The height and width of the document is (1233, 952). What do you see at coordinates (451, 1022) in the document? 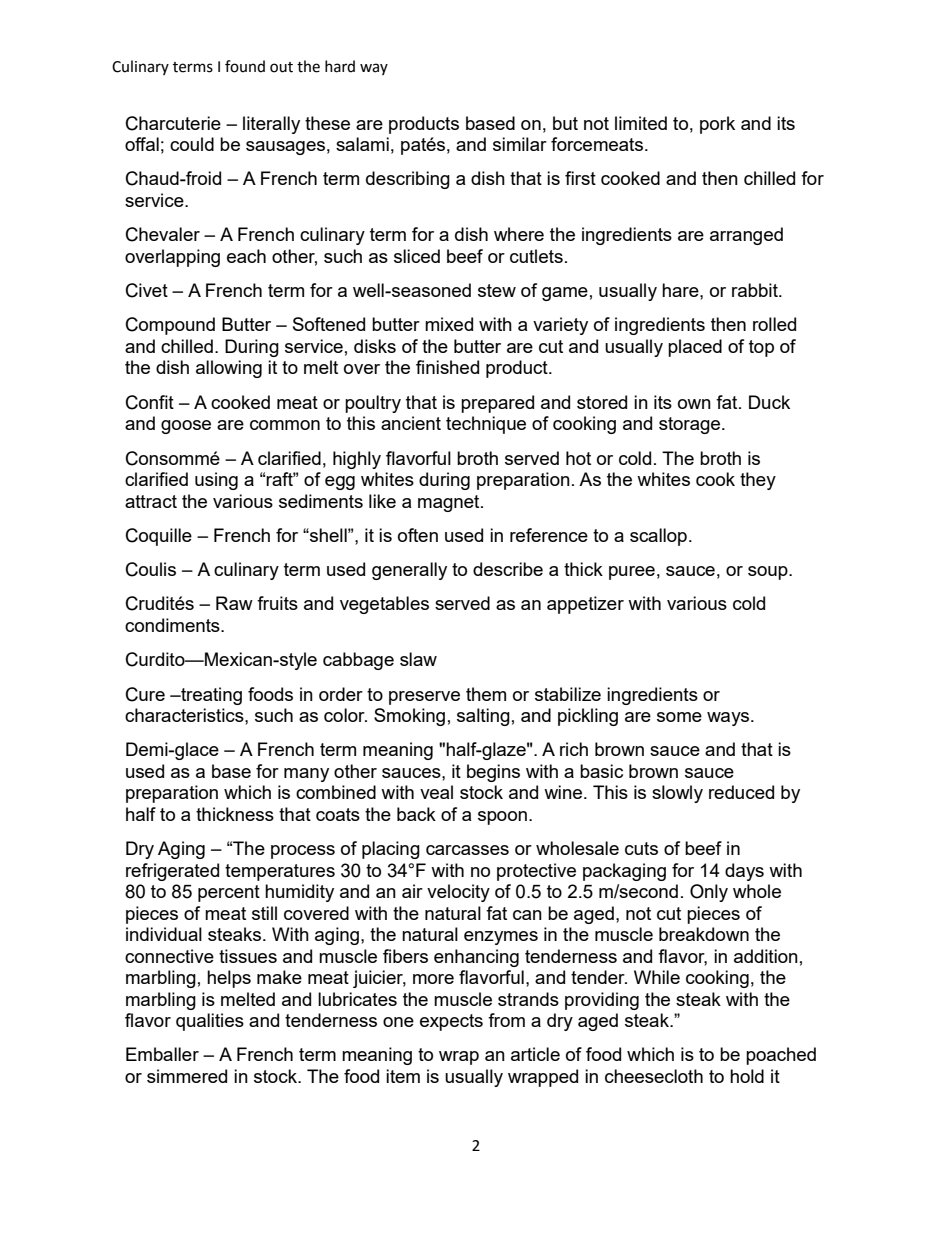
I see `expects` at bounding box center [451, 1022].
